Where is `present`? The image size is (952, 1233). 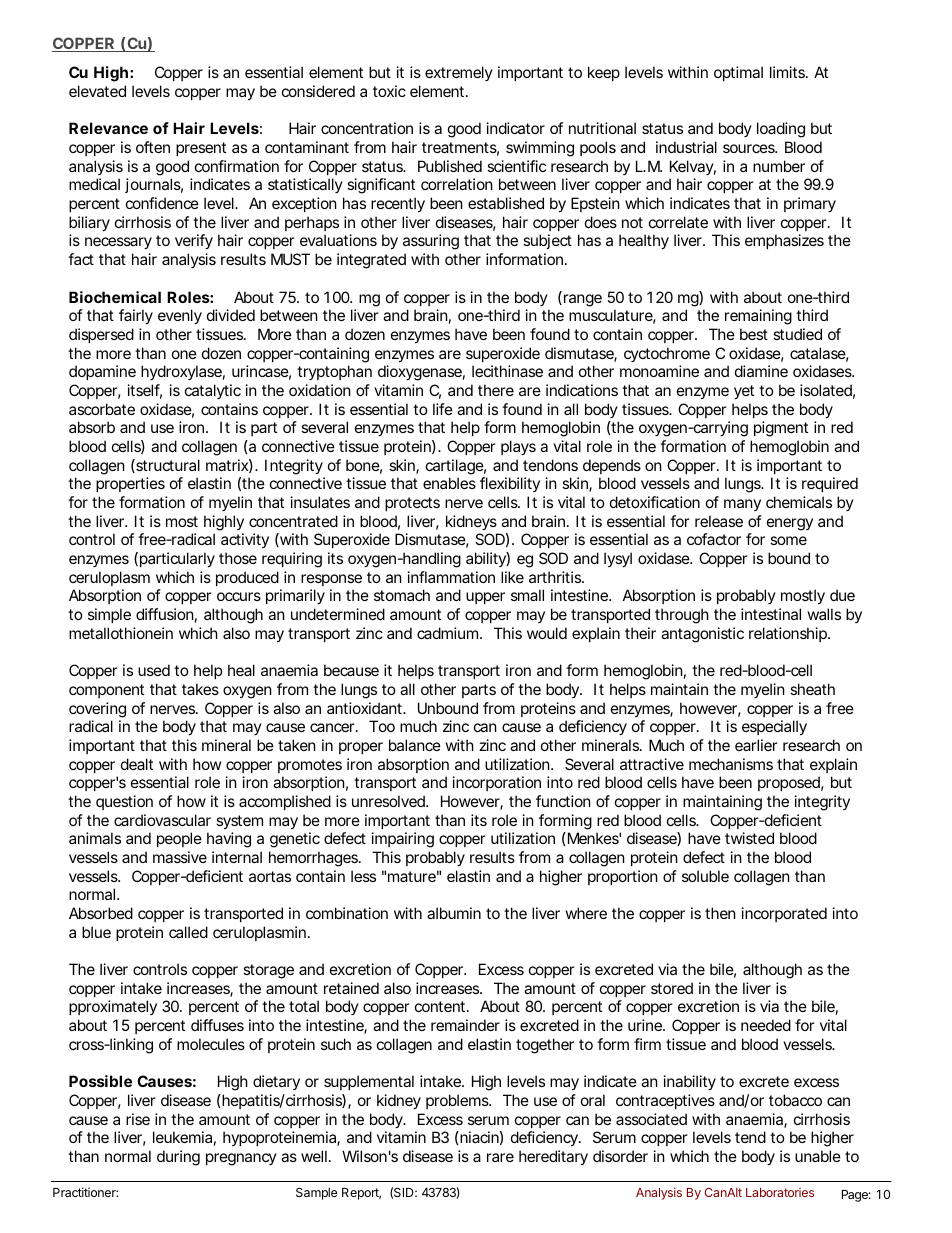 present is located at coordinates (201, 149).
